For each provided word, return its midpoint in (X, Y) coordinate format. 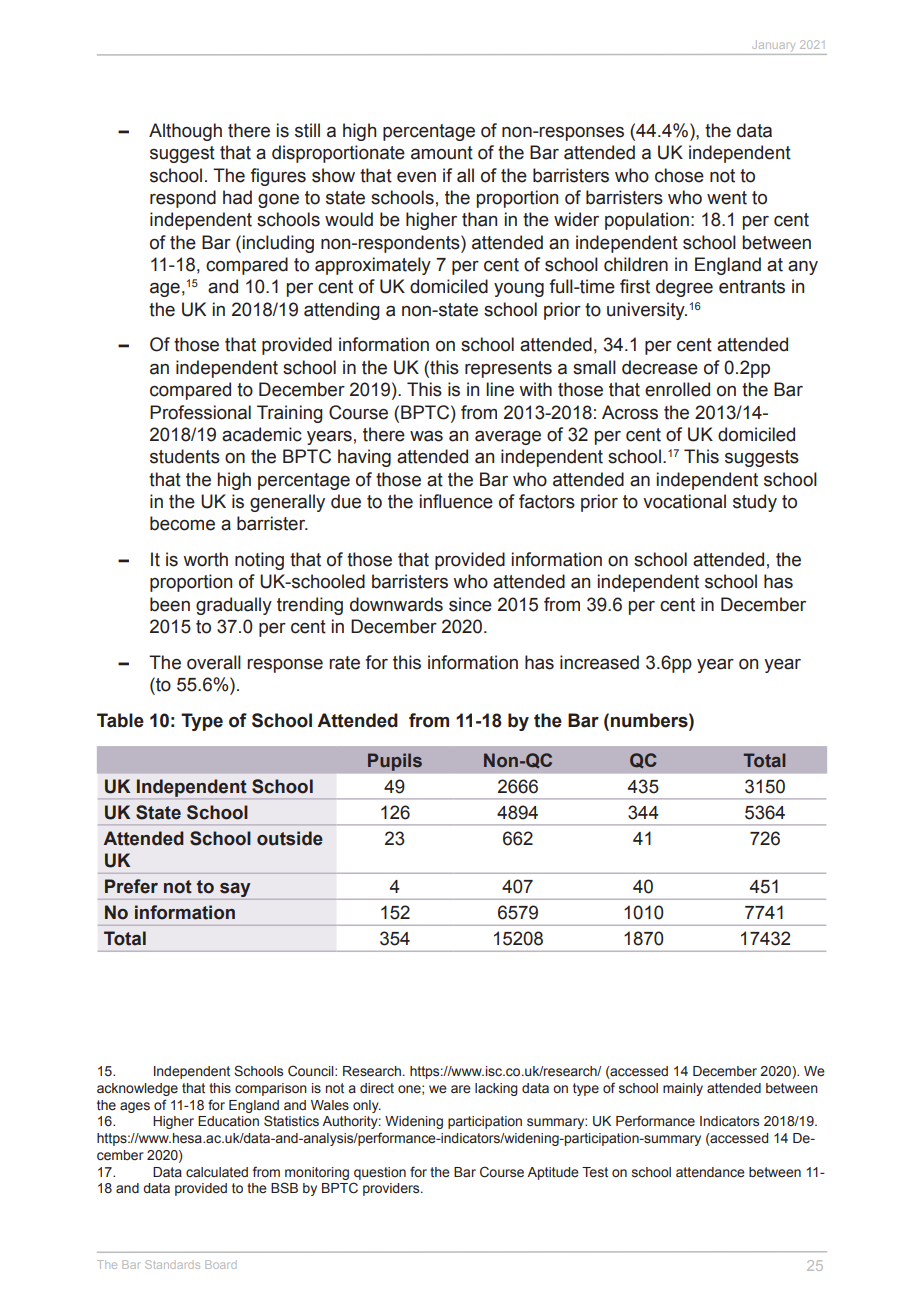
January (773, 46)
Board (220, 1264)
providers (392, 1189)
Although (185, 132)
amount (442, 153)
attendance (710, 1172)
